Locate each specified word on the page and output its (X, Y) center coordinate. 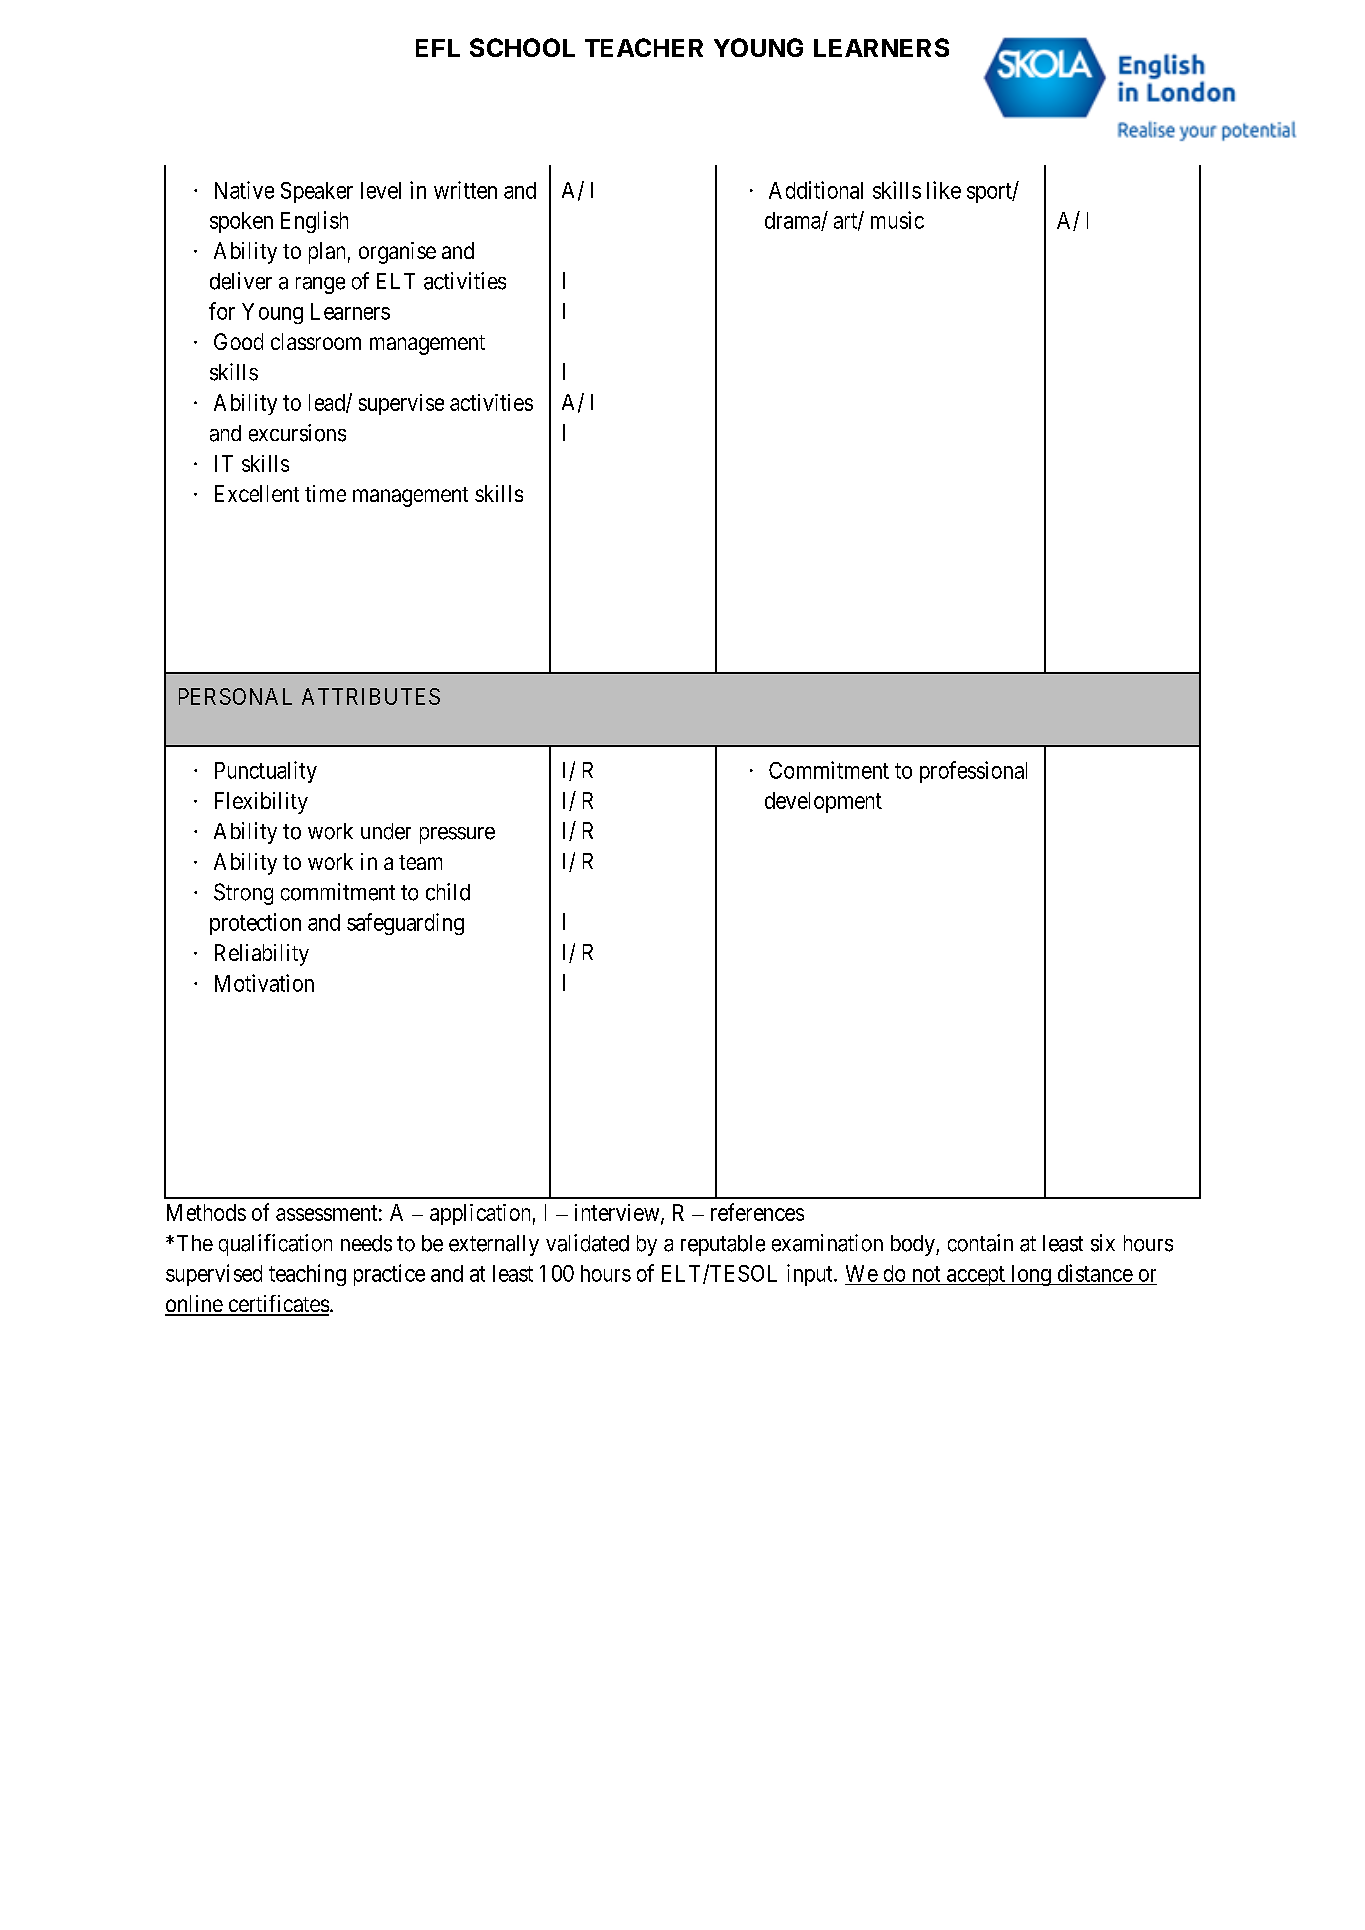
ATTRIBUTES (371, 696)
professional (973, 772)
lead (328, 403)
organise (397, 253)
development (823, 802)
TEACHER (644, 47)
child (448, 892)
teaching (307, 1275)
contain (980, 1243)
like (944, 190)
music (897, 220)
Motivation (264, 983)
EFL (438, 48)
